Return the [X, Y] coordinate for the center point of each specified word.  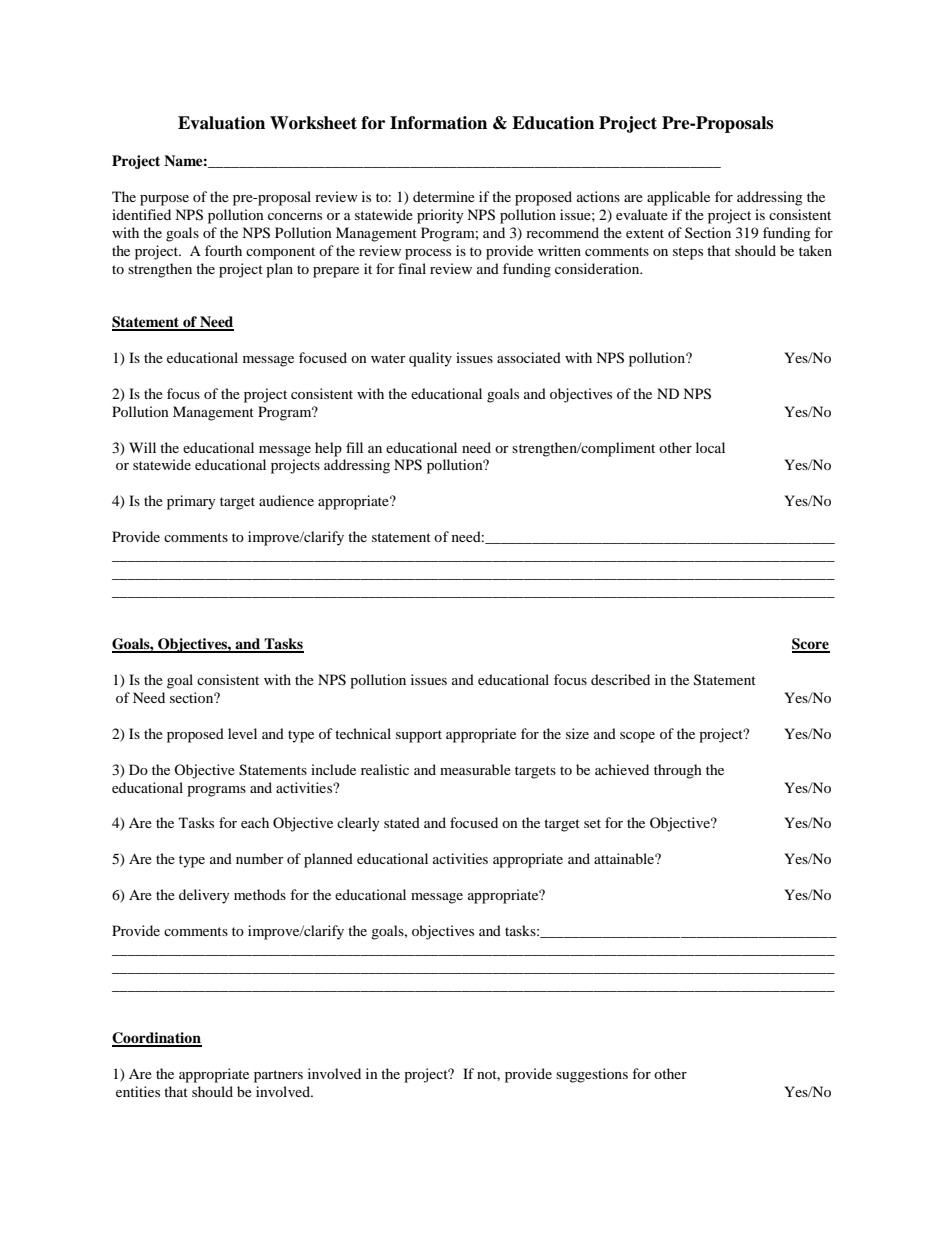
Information [438, 123]
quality [430, 359]
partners [278, 1076]
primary [191, 502]
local [710, 447]
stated [402, 822]
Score [811, 645]
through [678, 771]
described [620, 679]
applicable [678, 198]
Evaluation [221, 123]
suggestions [592, 1075]
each [255, 822]
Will [142, 447]
